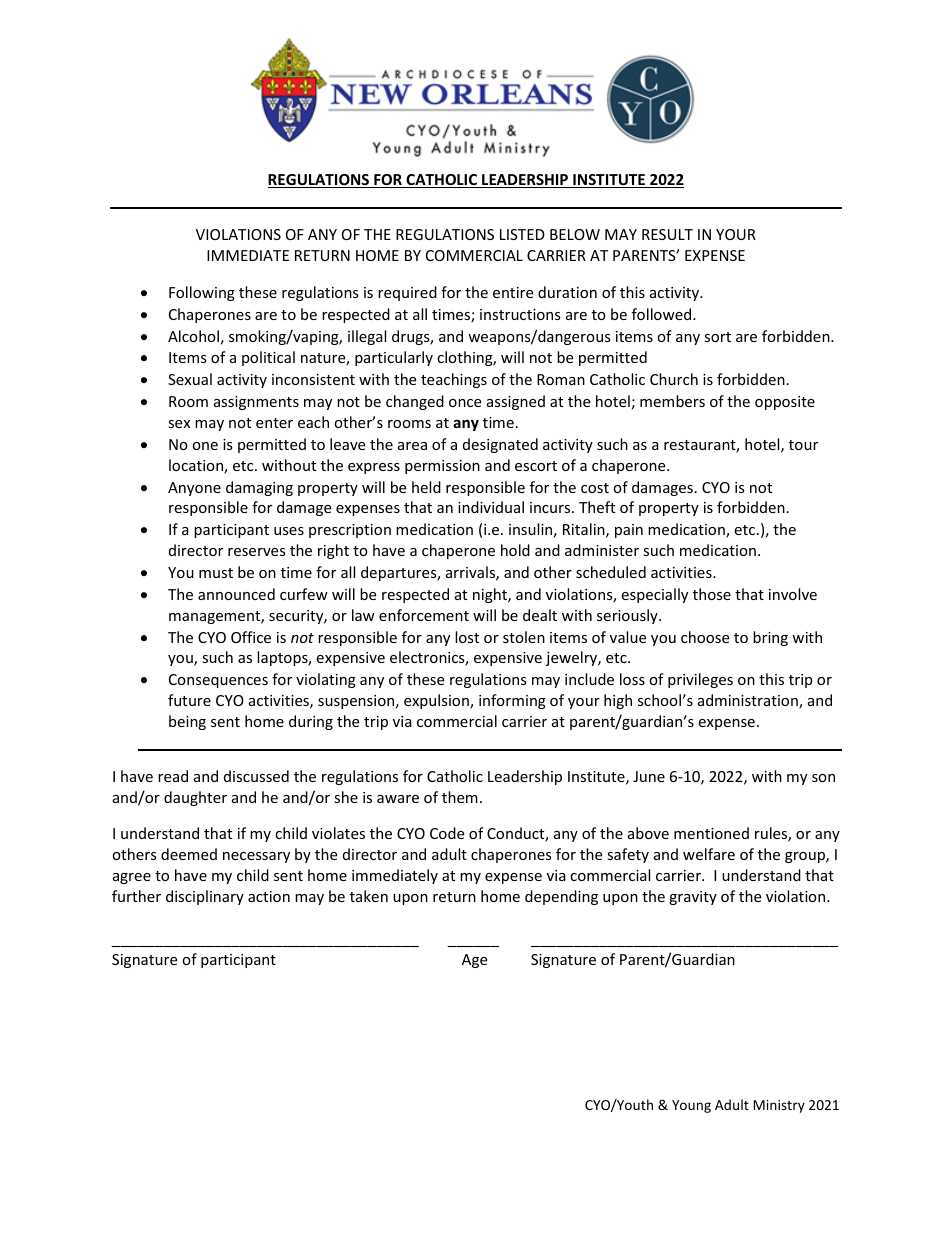 This screenshot has height=1233, width=952. Describe the element at coordinates (205, 897) in the screenshot. I see `disciplinary` at that location.
